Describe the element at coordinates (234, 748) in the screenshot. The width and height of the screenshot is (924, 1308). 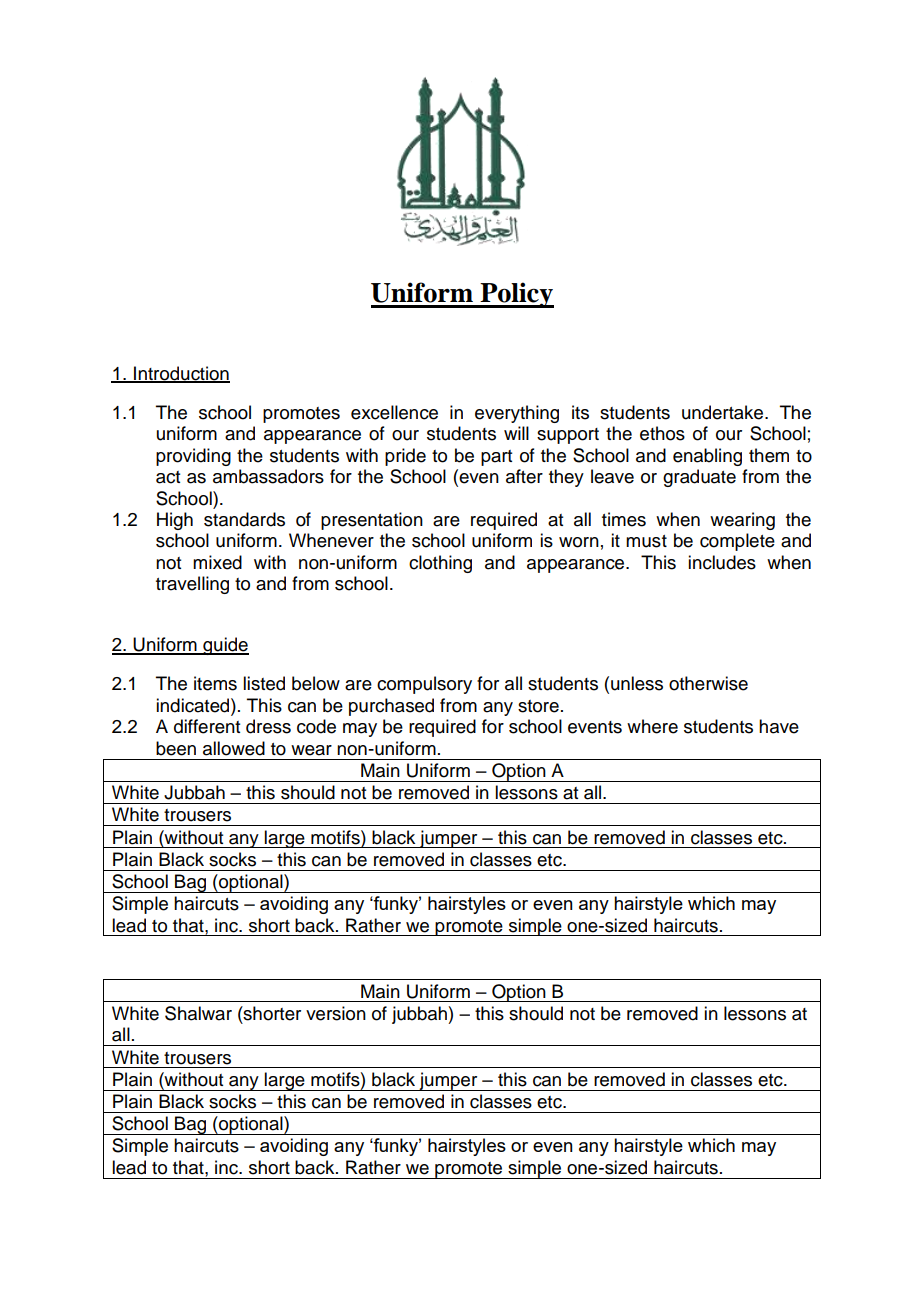
I see `allowed` at that location.
